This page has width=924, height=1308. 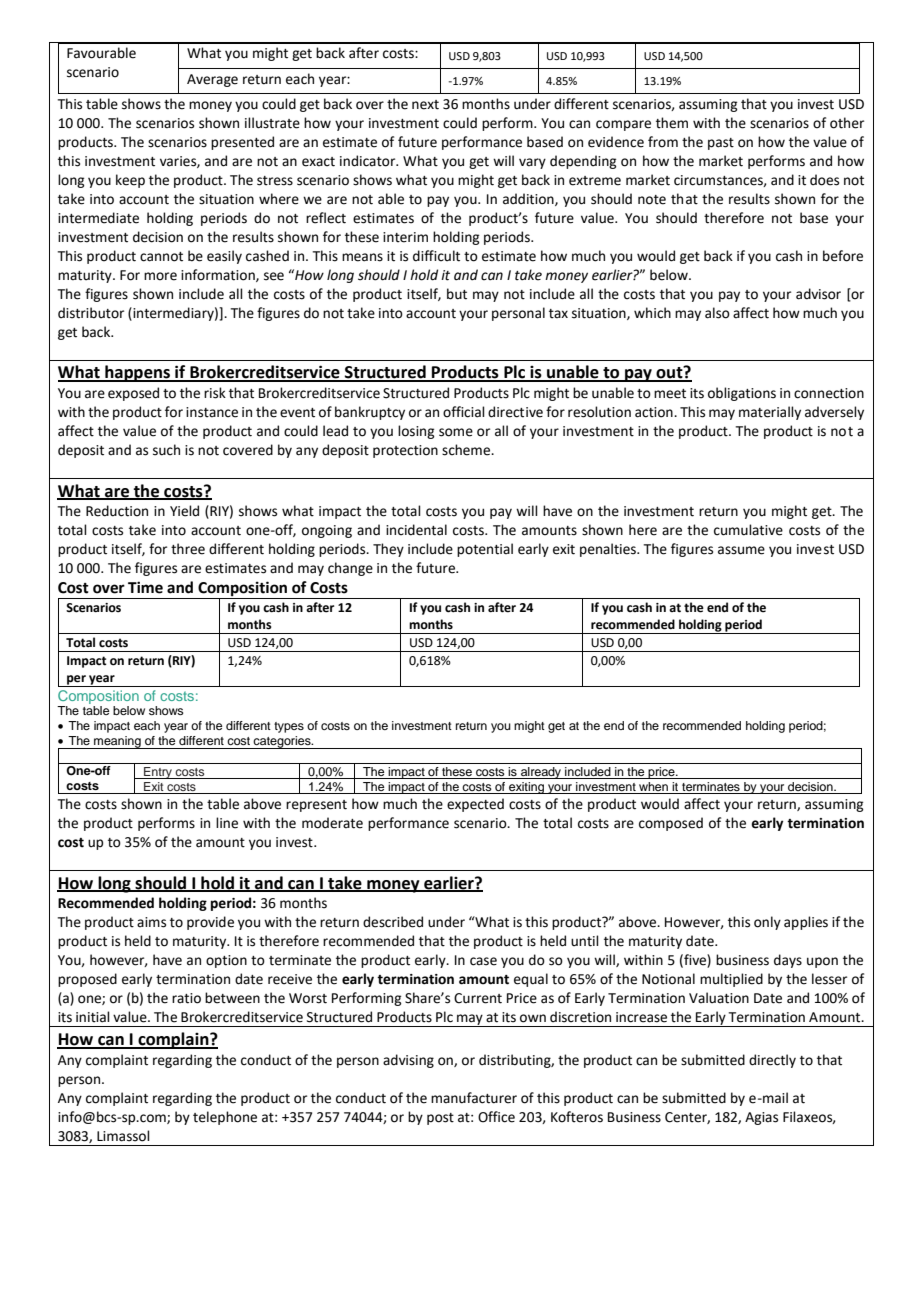 I want to click on Average, so click(x=212, y=80).
